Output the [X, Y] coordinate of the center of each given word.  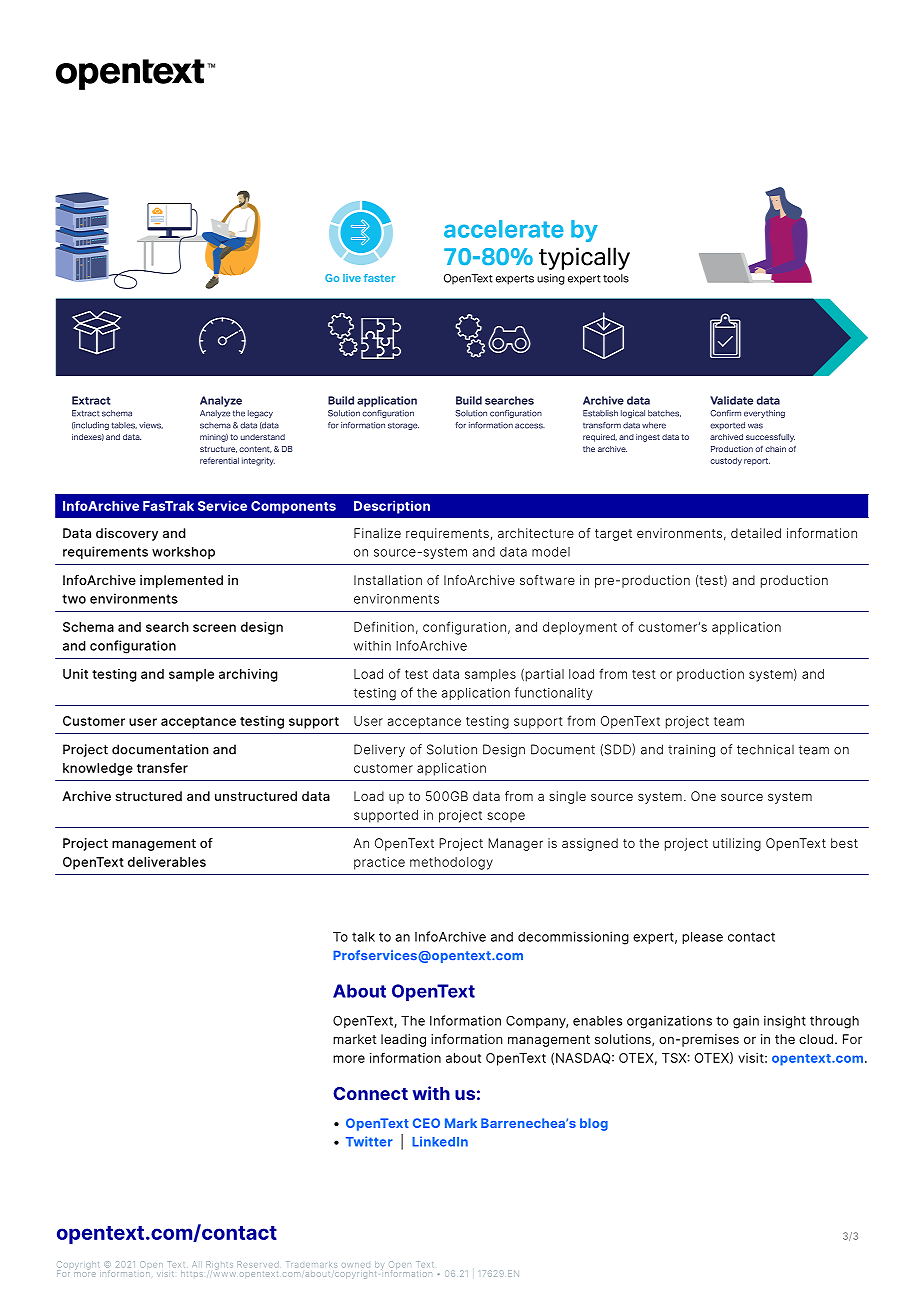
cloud [817, 1039]
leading [403, 1040]
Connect [370, 1093]
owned [356, 1265]
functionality [554, 693]
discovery [127, 534]
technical [765, 749]
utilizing [737, 844]
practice [379, 863]
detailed [756, 533]
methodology [451, 863]
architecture [536, 533]
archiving [248, 675]
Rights [219, 1265]
